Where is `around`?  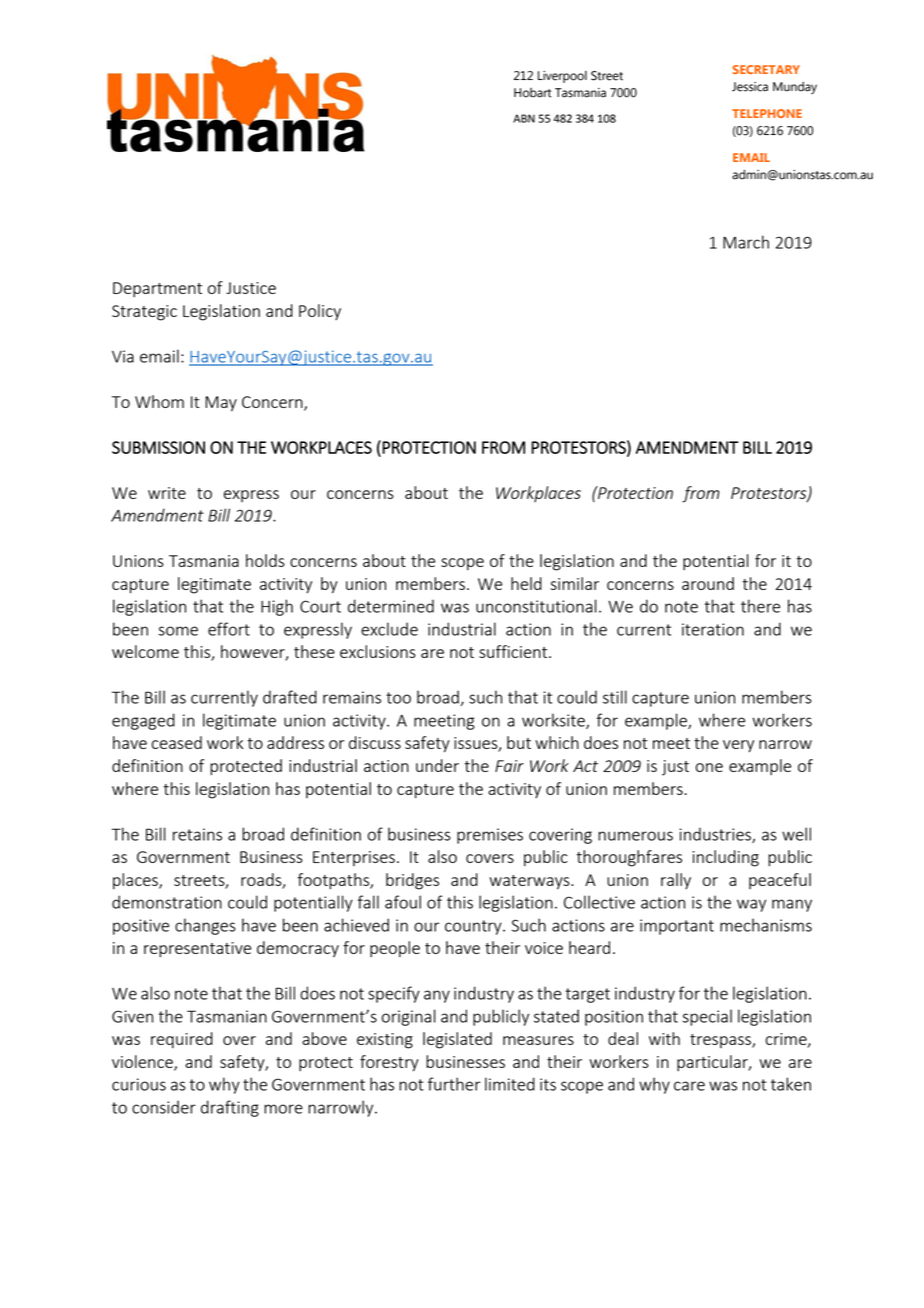
around is located at coordinates (708, 583).
